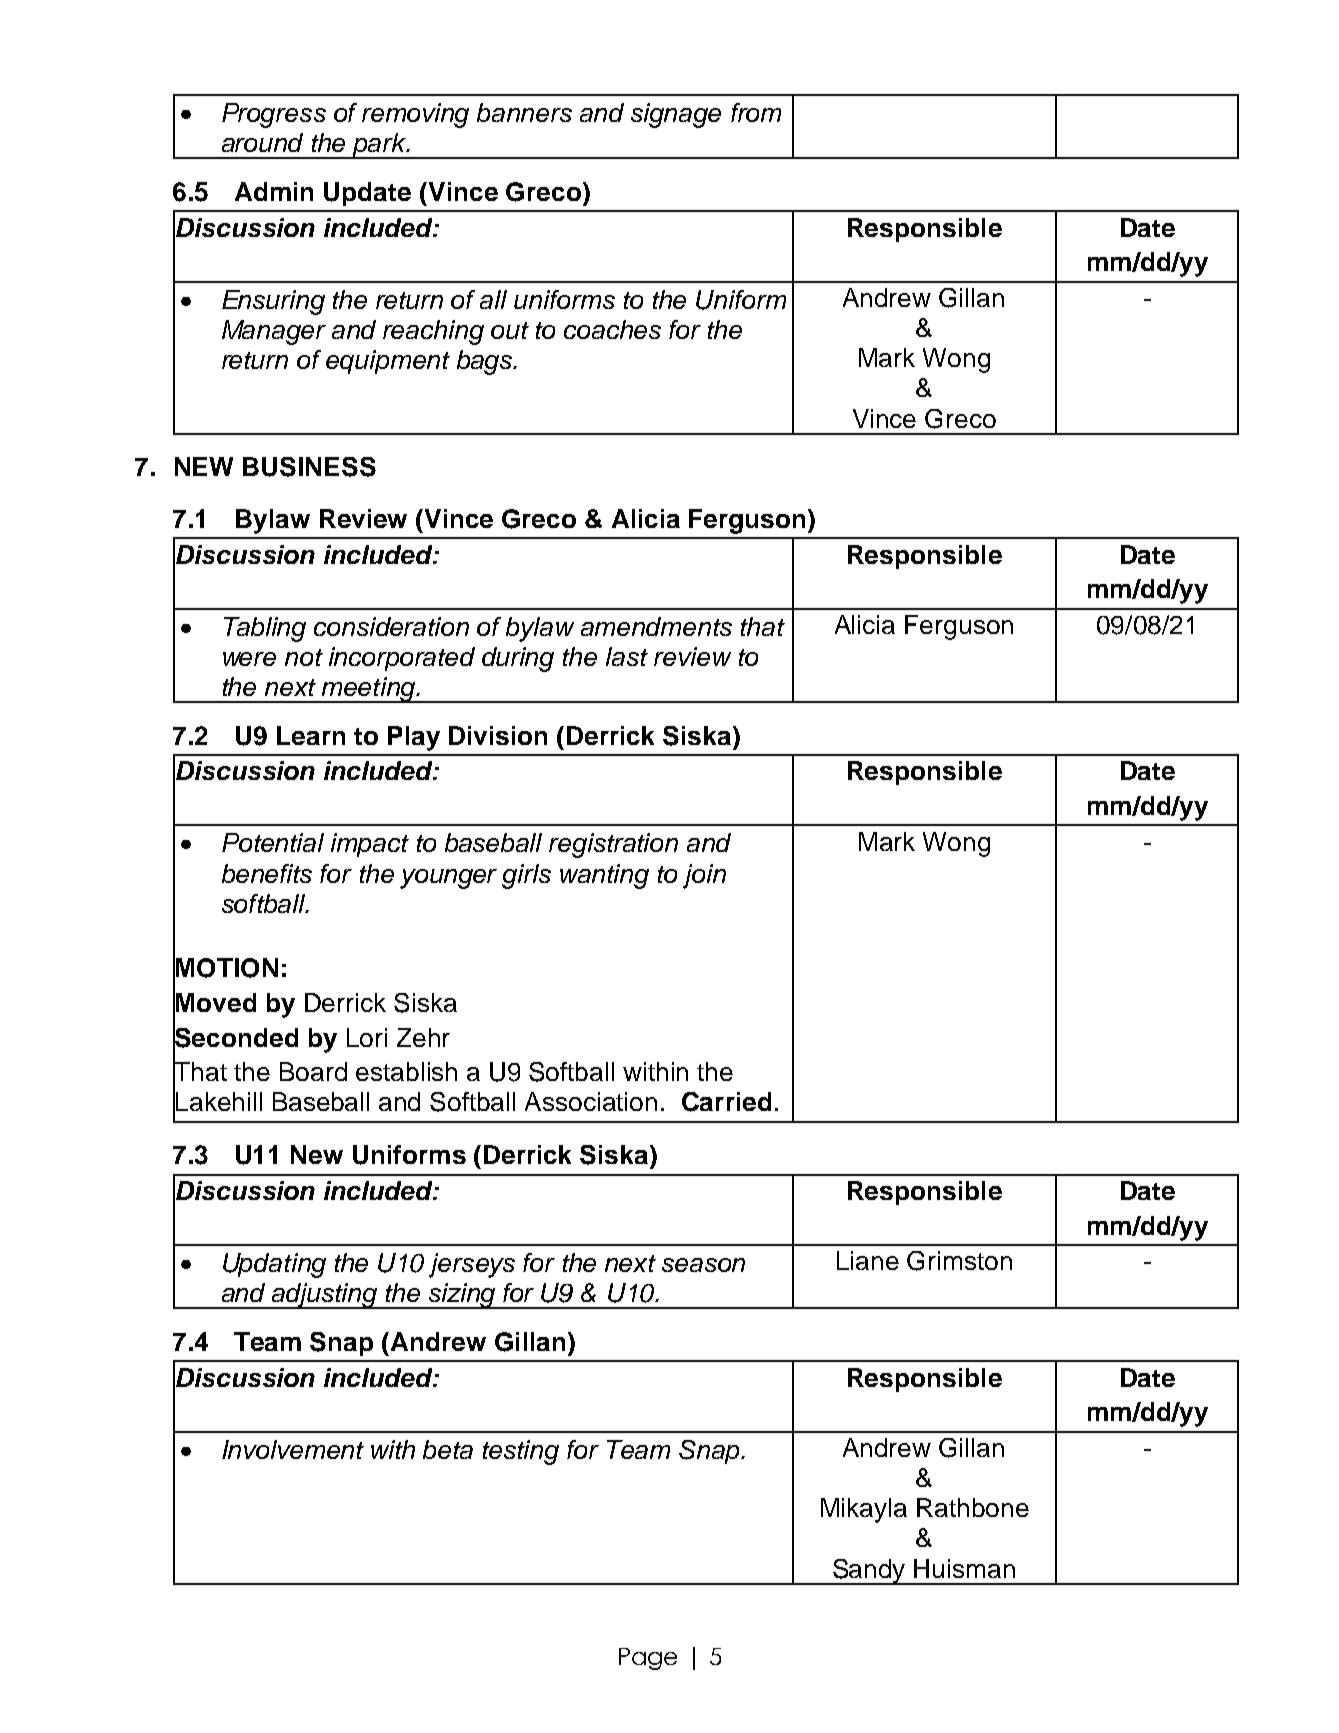 Image resolution: width=1339 pixels, height=1733 pixels. I want to click on signage, so click(676, 115).
